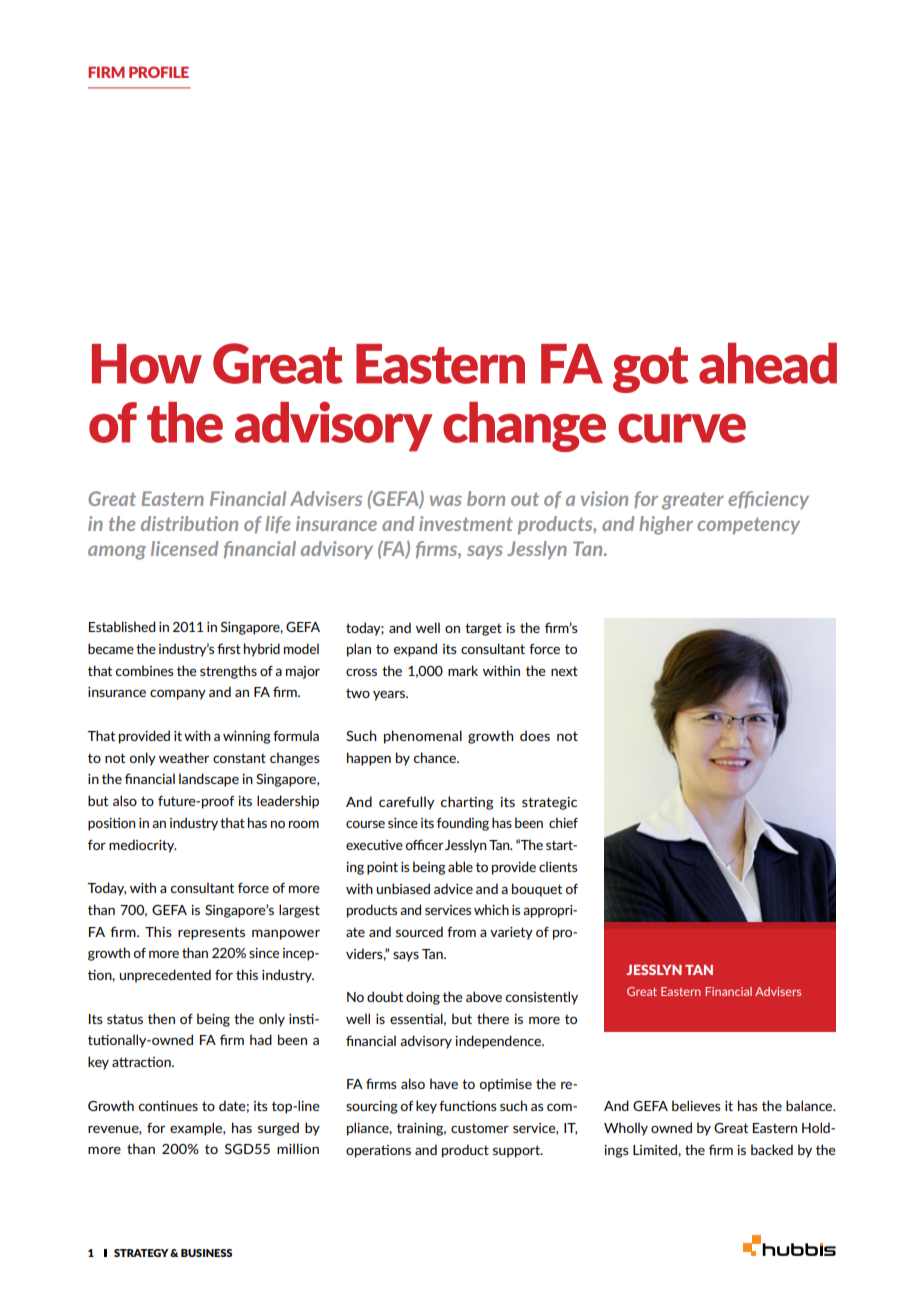 Image resolution: width=924 pixels, height=1308 pixels. I want to click on mark, so click(463, 670).
